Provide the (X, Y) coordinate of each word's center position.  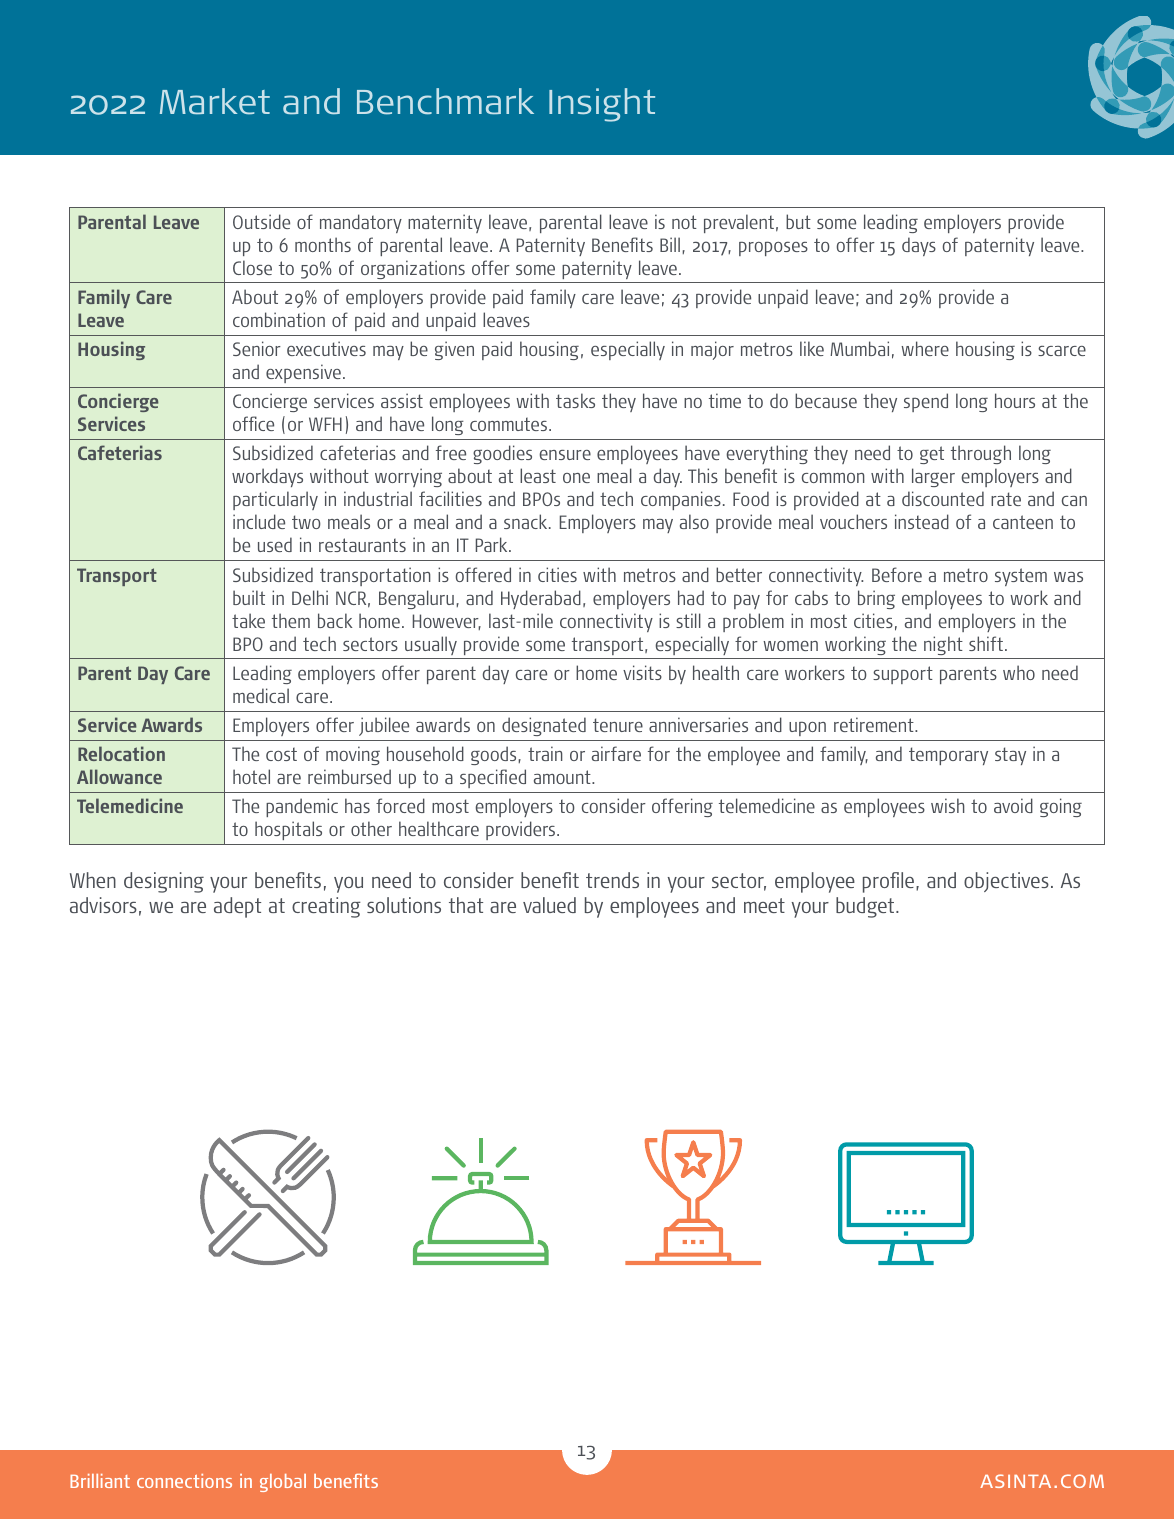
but (798, 221)
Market (215, 101)
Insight (602, 105)
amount (563, 777)
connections (184, 1481)
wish (948, 805)
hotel (251, 776)
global (283, 1483)
